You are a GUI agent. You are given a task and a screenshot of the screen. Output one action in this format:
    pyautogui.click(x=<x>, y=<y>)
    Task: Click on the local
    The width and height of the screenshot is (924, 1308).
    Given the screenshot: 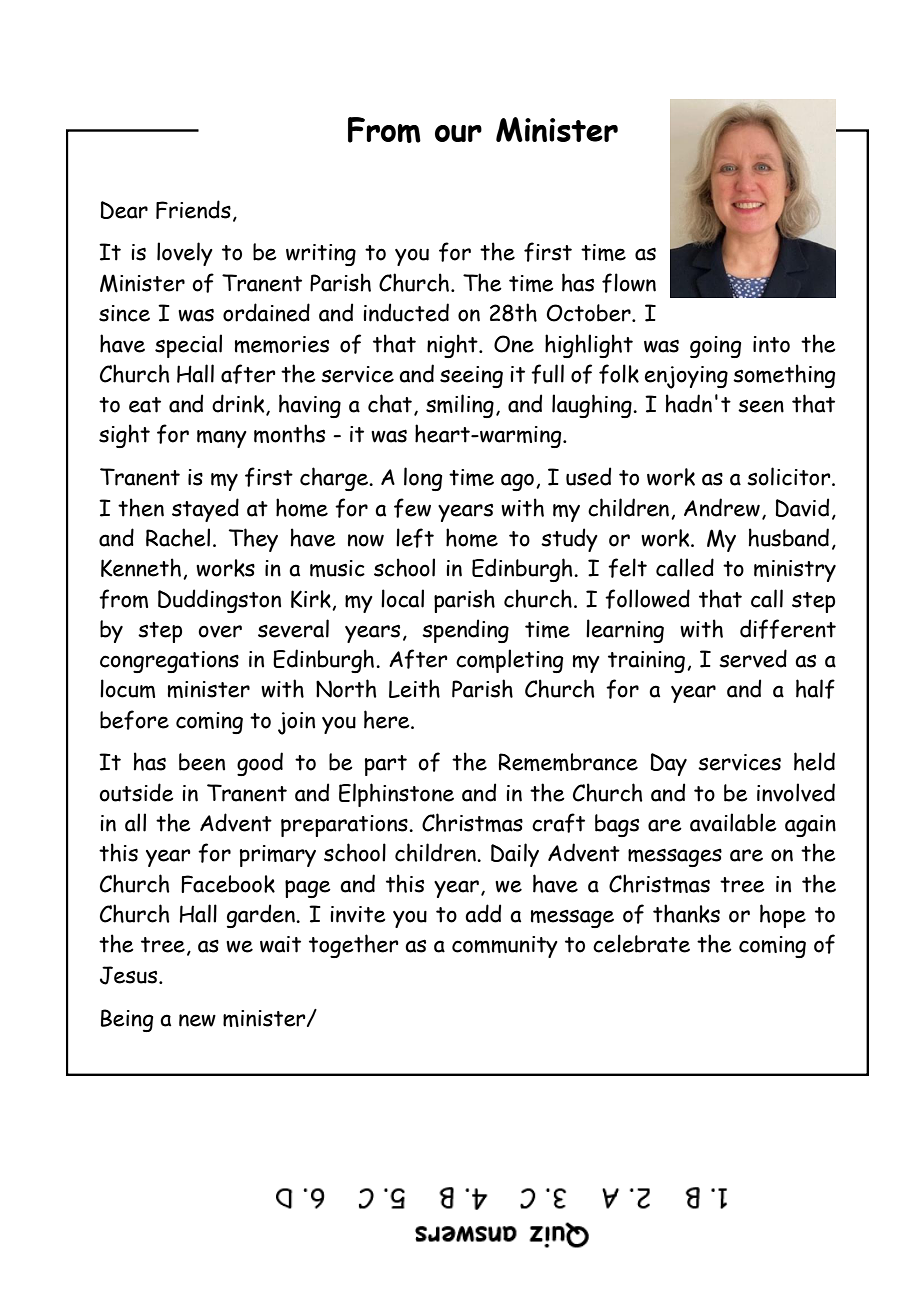 What is the action you would take?
    pyautogui.click(x=402, y=598)
